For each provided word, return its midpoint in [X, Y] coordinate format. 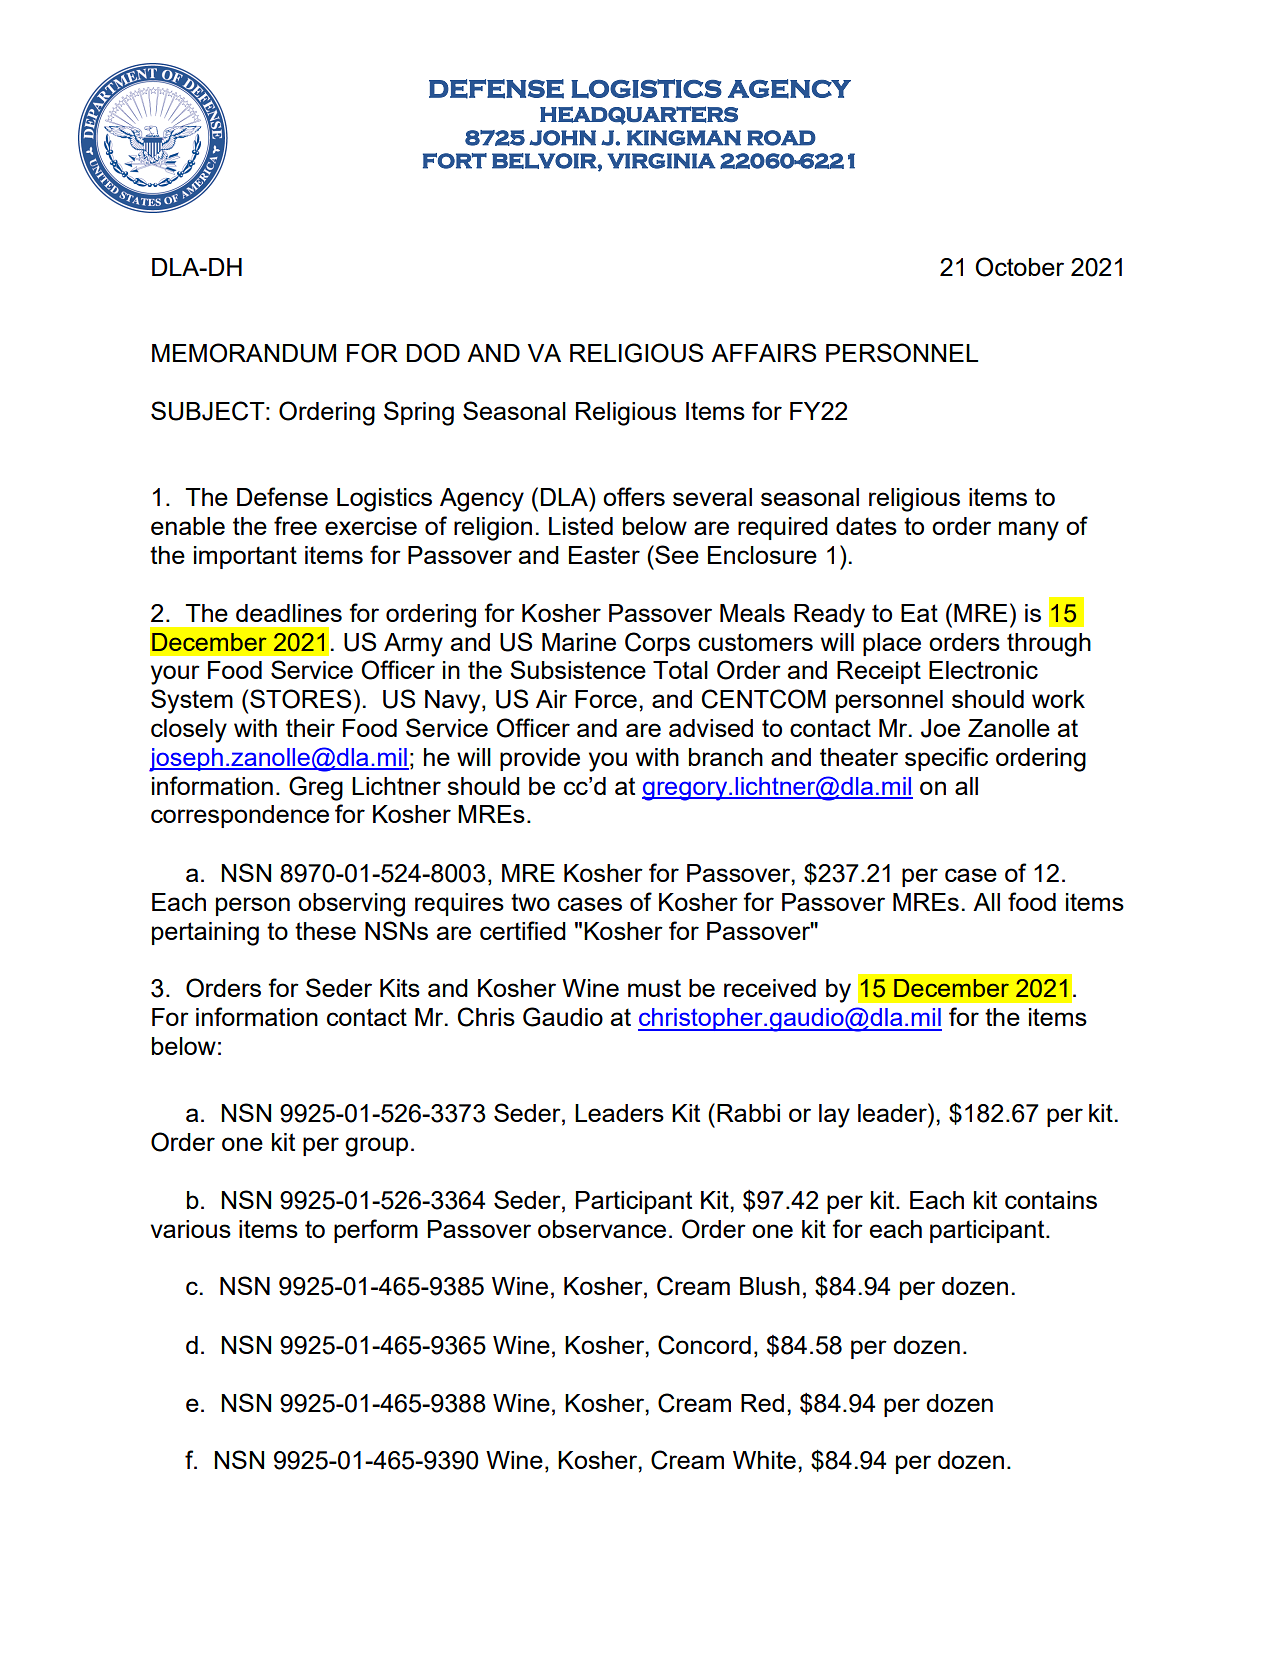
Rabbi [748, 1113]
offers [634, 496]
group [376, 1147]
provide [540, 759]
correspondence [240, 816]
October [1019, 267]
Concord [704, 1345]
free [295, 525]
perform [376, 1231]
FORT [455, 161]
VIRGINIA [661, 161]
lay [834, 1116]
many [1029, 531]
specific [946, 759]
